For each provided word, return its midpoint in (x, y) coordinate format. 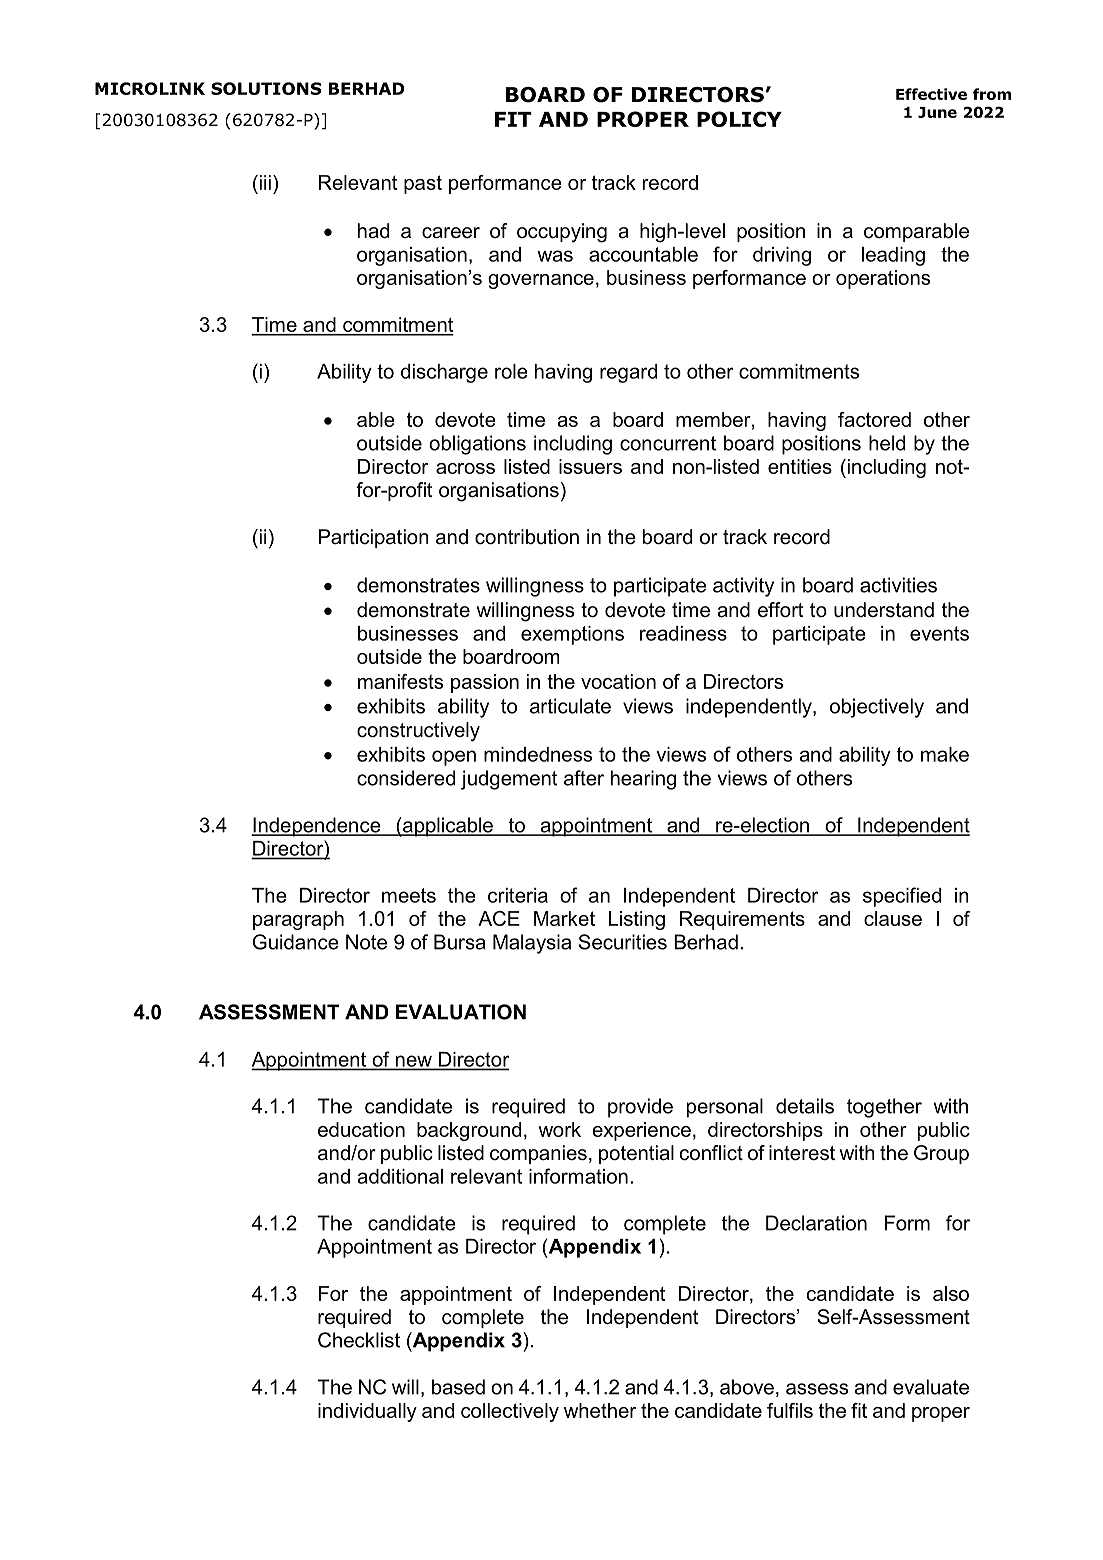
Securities (623, 942)
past (423, 184)
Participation (374, 538)
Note (366, 942)
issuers (590, 466)
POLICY (739, 119)
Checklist (359, 1340)
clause (893, 918)
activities (898, 585)
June (937, 112)
